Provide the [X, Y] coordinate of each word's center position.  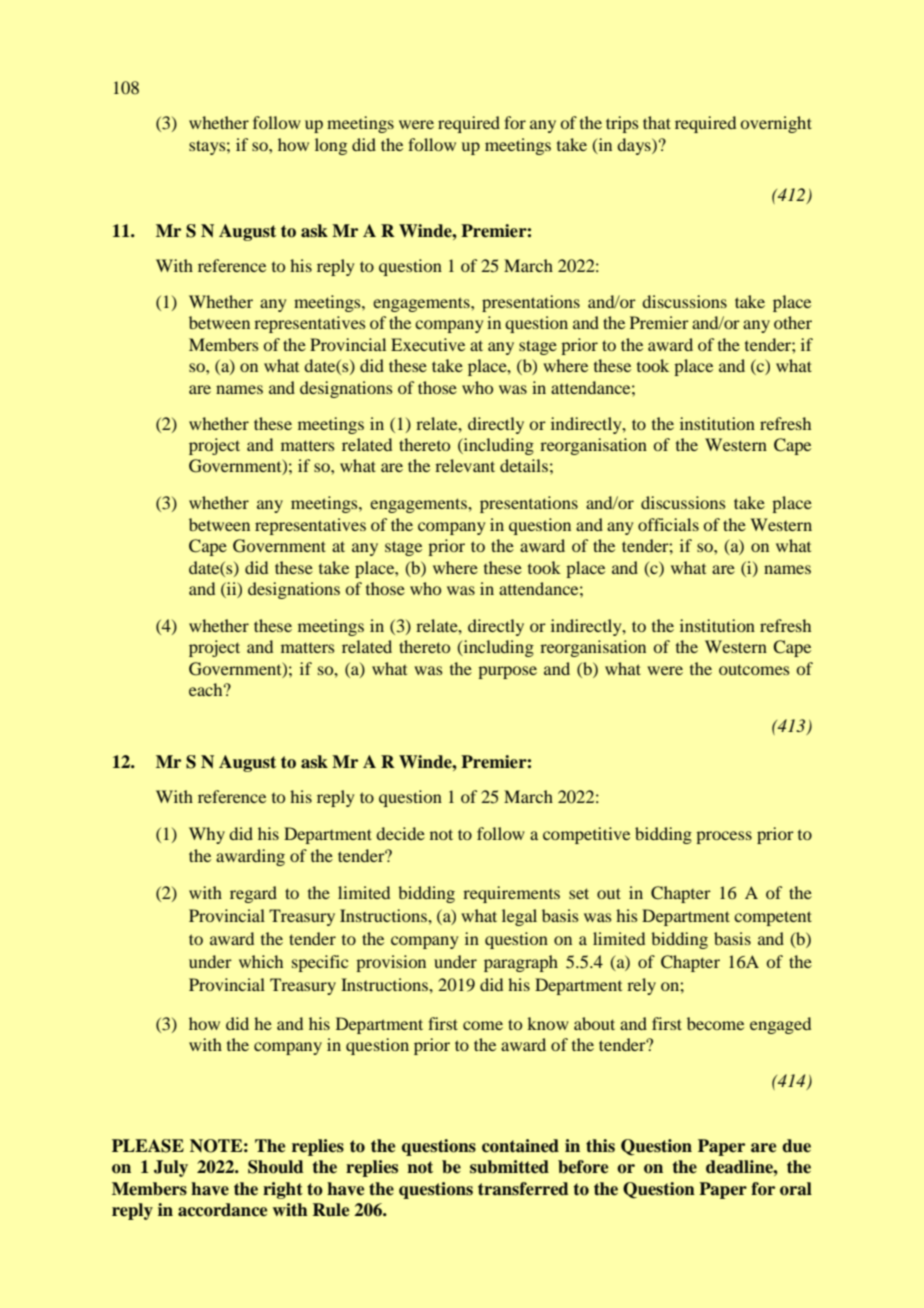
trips [622, 124]
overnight [776, 124]
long [331, 146]
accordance [222, 1210]
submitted [509, 1167]
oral [796, 1189]
